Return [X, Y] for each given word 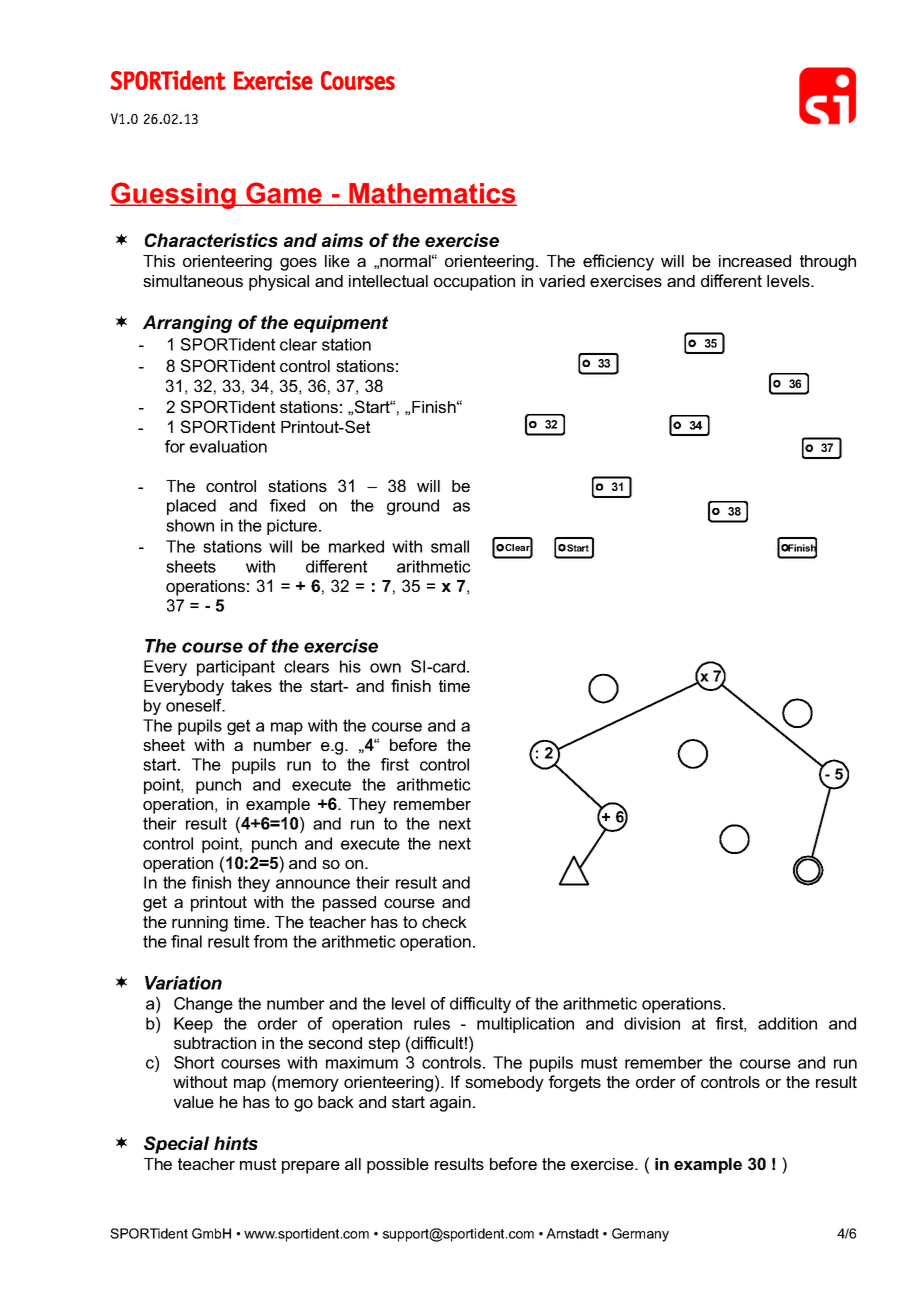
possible [398, 1166]
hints [236, 1143]
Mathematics [432, 194]
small [450, 546]
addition [787, 1023]
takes [251, 686]
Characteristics [211, 240]
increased [755, 261]
